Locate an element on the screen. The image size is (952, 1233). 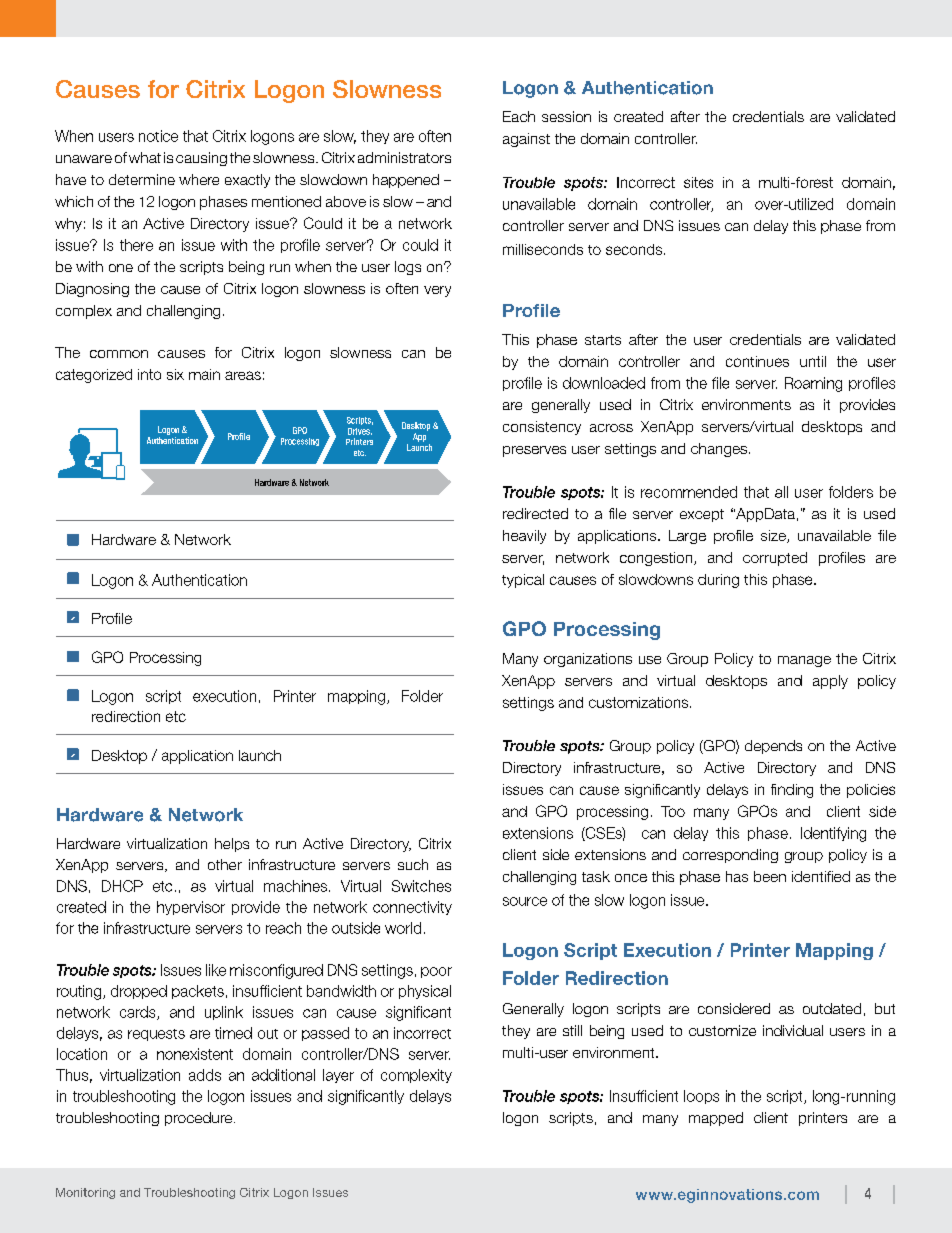
size is located at coordinates (774, 536).
